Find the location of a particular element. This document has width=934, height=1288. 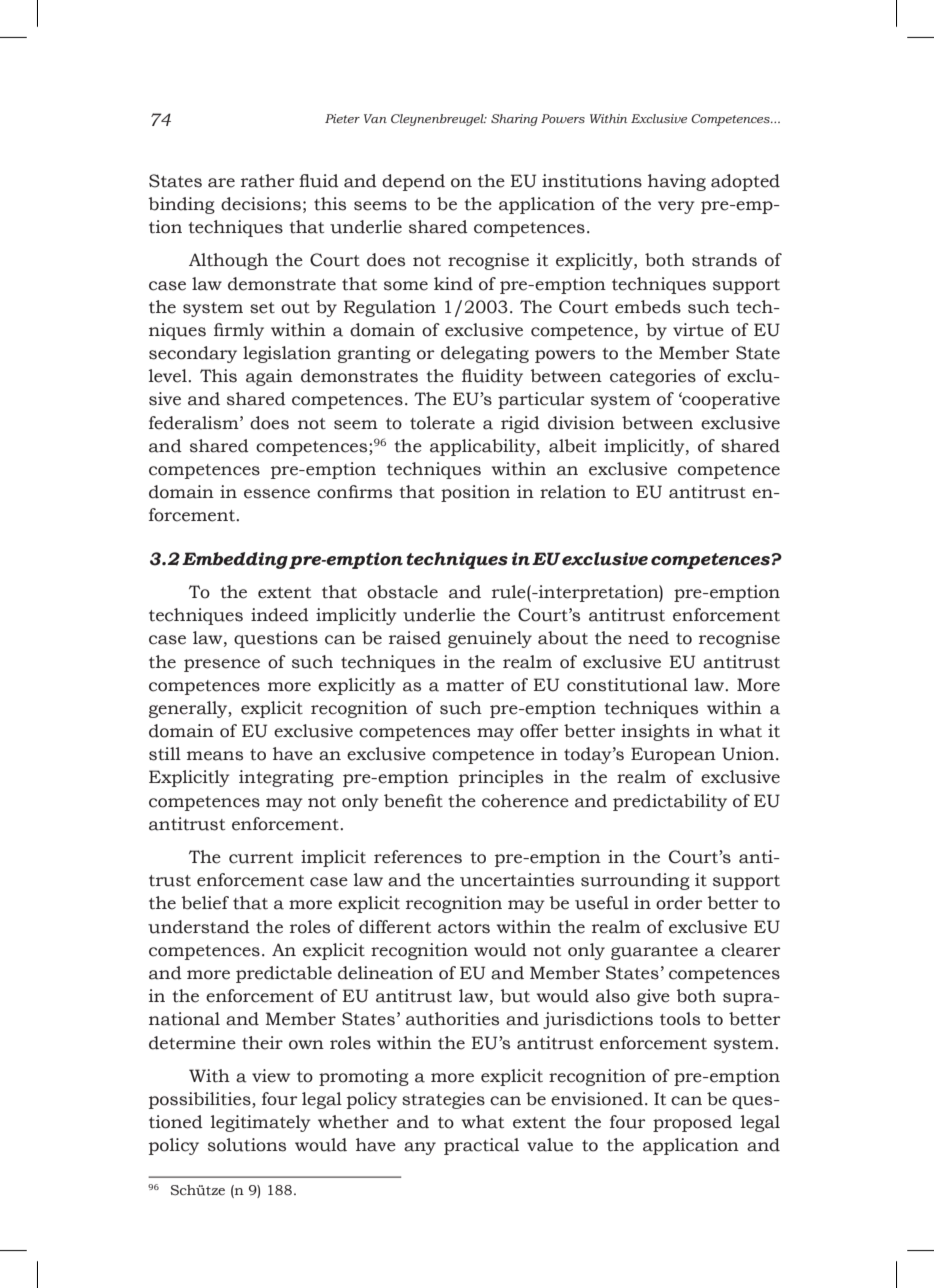

need is located at coordinates (648, 638).
